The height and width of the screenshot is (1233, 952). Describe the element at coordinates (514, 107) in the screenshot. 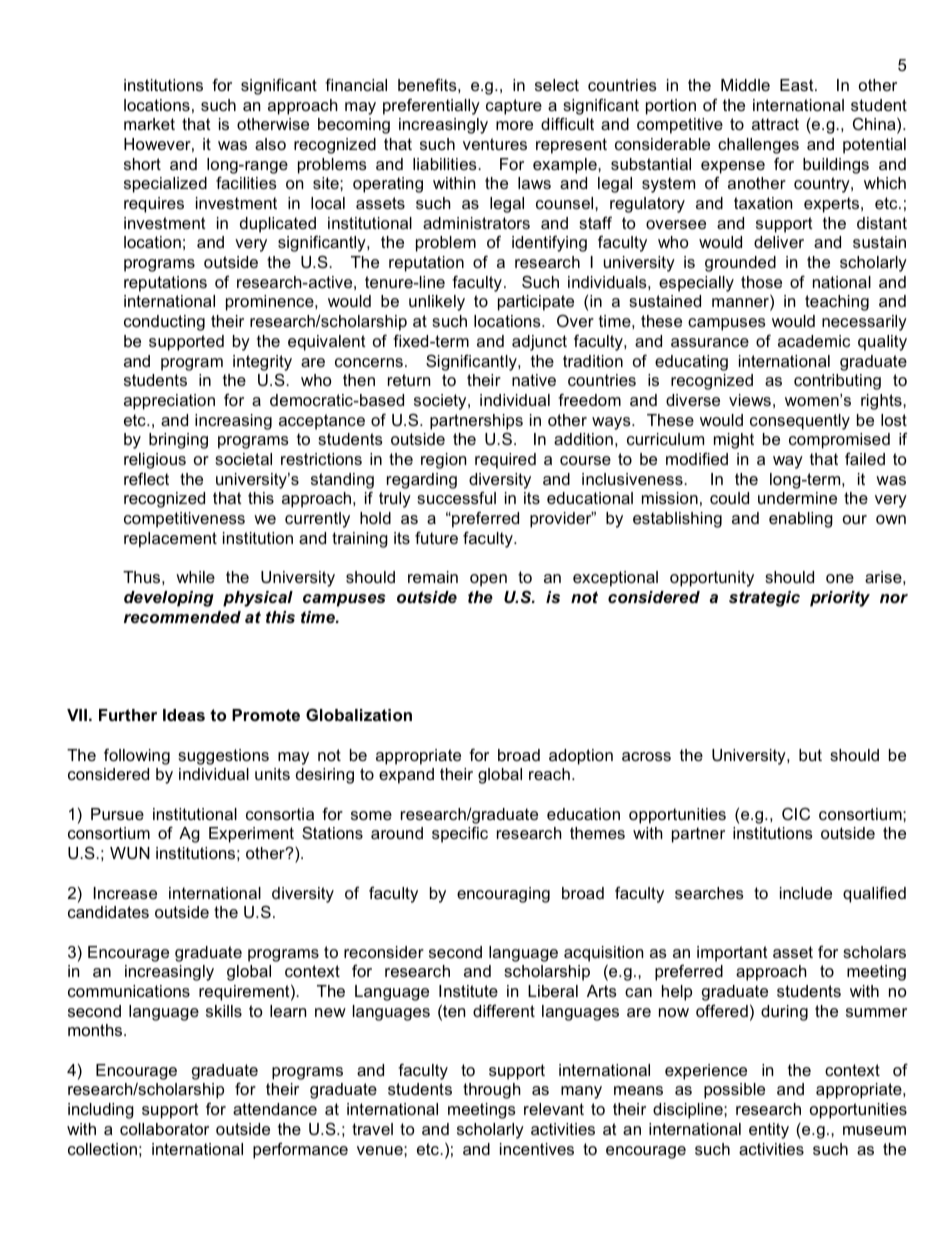

I see `capture` at that location.
